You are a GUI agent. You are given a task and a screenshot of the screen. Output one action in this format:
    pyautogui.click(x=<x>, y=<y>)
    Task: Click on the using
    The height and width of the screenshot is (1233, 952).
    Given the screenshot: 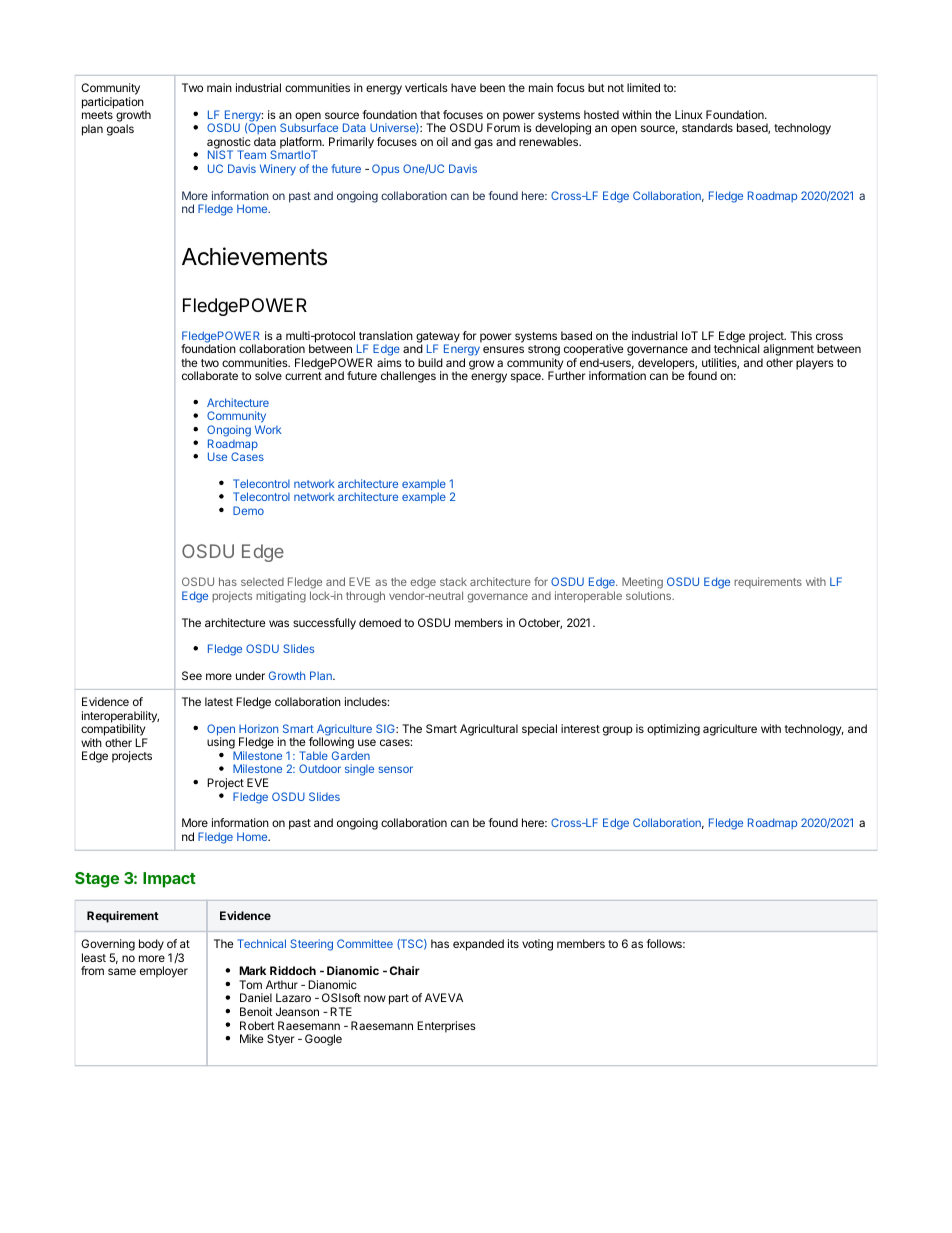 What is the action you would take?
    pyautogui.click(x=221, y=744)
